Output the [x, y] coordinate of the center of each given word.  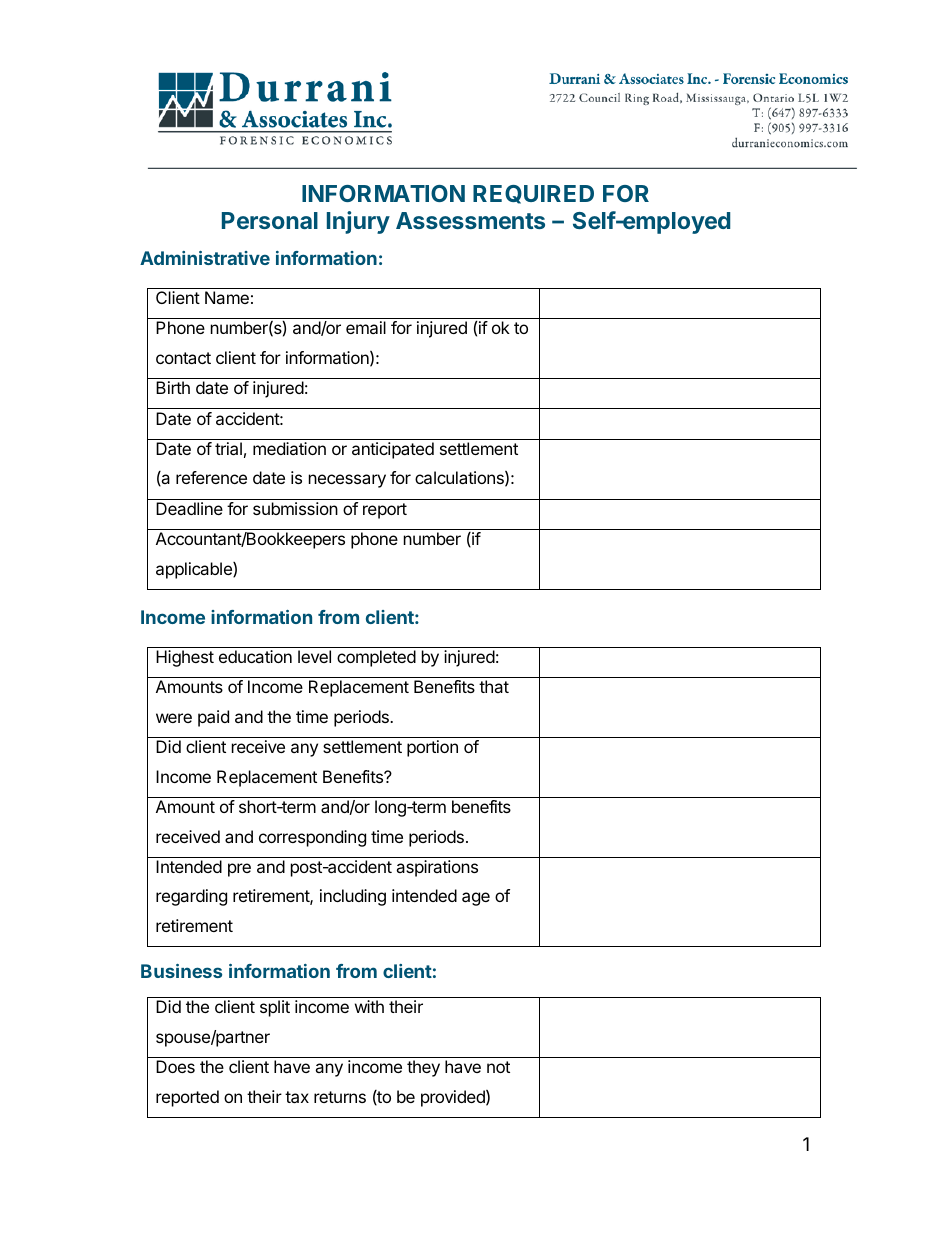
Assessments [470, 220]
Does [175, 1066]
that [494, 686]
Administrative [205, 258]
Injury [358, 222]
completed [376, 658]
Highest [185, 658]
